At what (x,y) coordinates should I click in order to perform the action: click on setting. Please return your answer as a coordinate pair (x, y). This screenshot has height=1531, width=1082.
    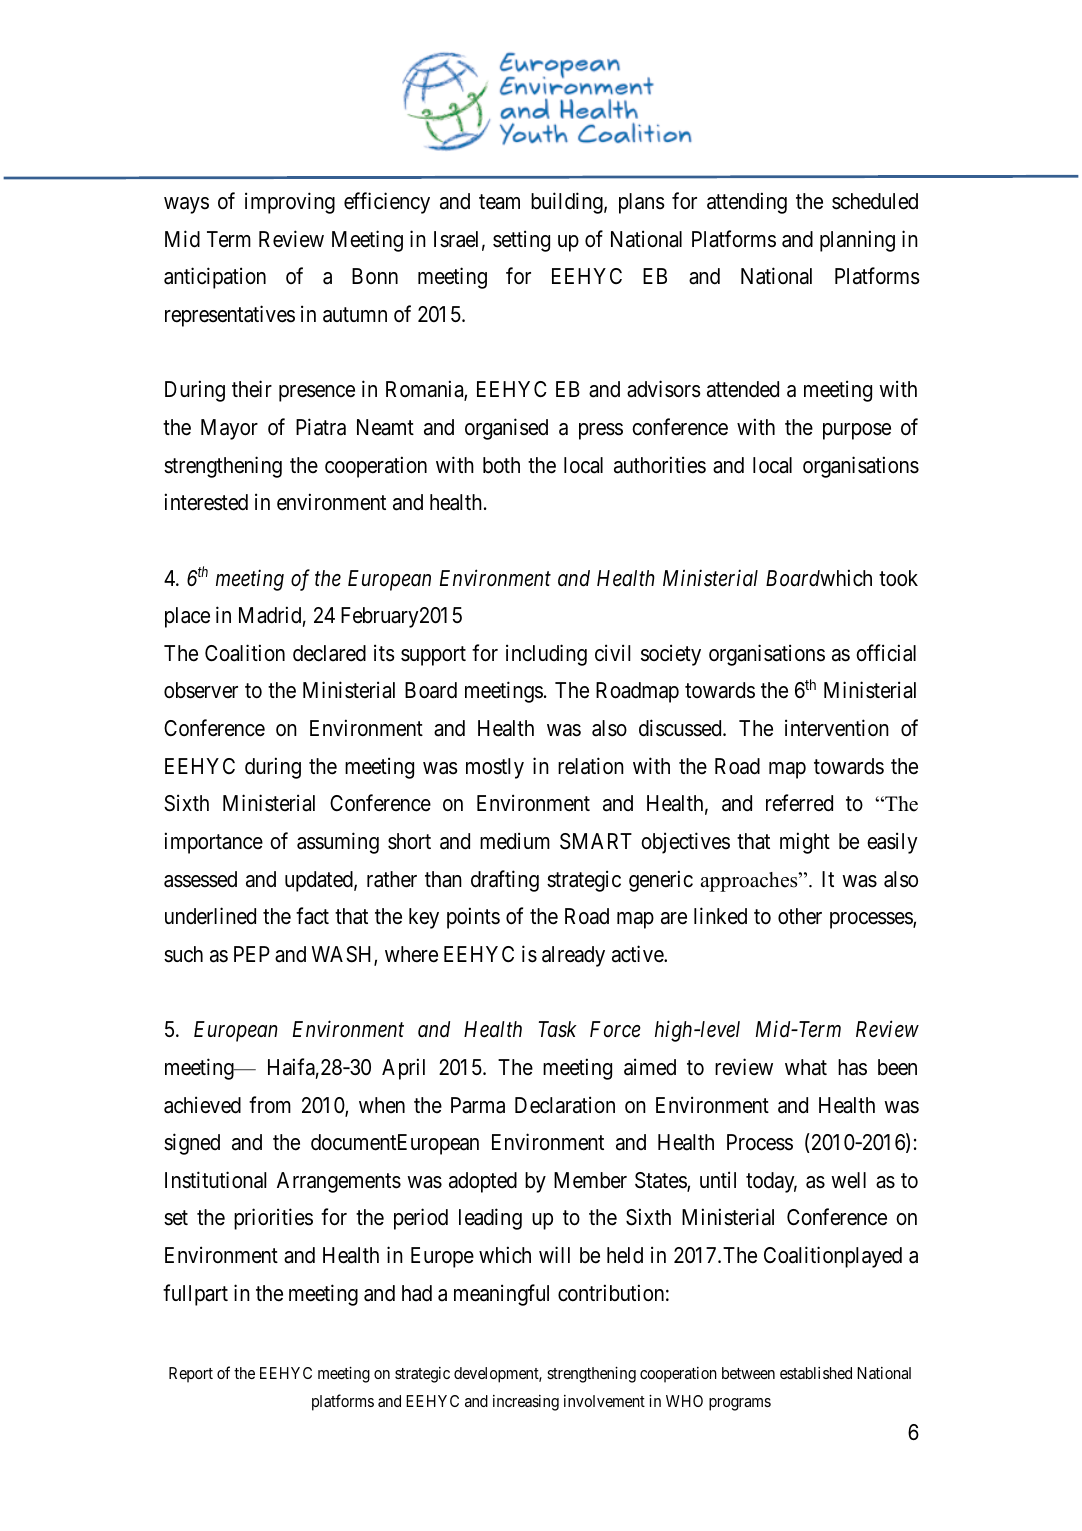
    Looking at the image, I should click on (521, 241).
